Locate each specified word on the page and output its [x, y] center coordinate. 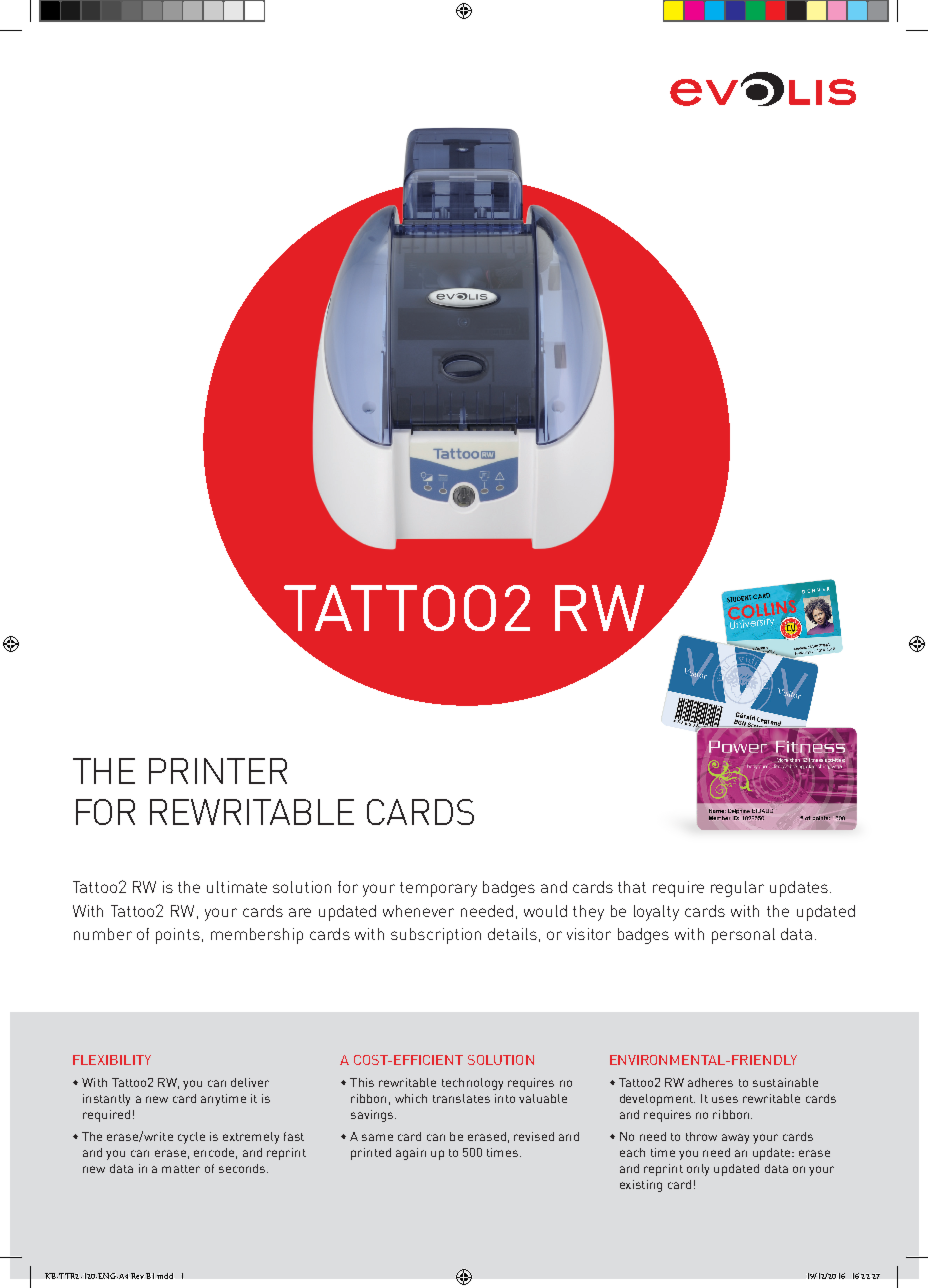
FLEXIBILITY [112, 1060]
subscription [436, 936]
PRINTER [218, 771]
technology [472, 1084]
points [178, 936]
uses [725, 1099]
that [632, 887]
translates [461, 1098]
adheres [710, 1082]
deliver [250, 1082]
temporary [438, 889]
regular [737, 889]
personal [743, 936]
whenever [418, 911]
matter [181, 1169]
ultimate [237, 887]
